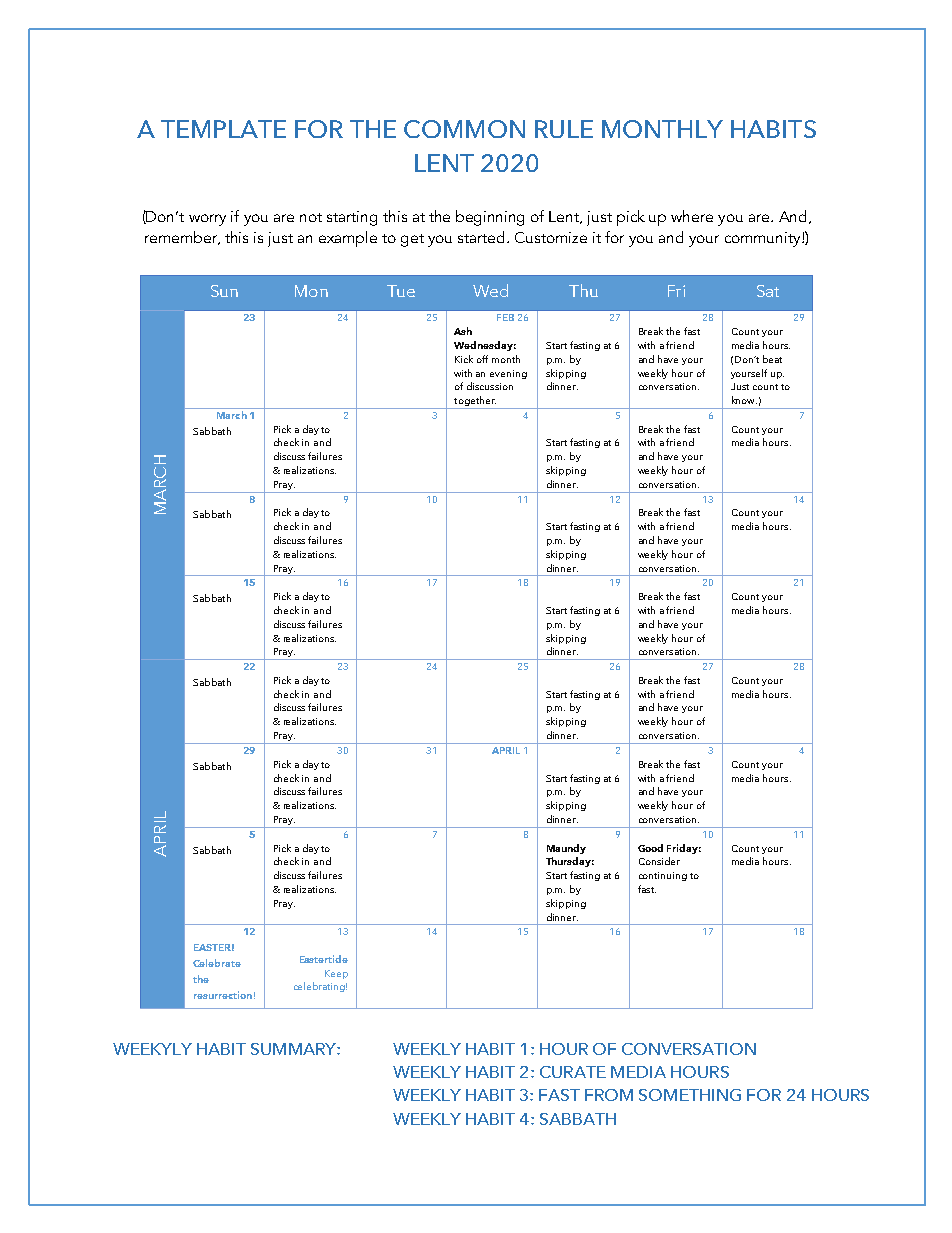  What do you see at coordinates (223, 129) in the image?
I see `TEMPLATE` at bounding box center [223, 129].
